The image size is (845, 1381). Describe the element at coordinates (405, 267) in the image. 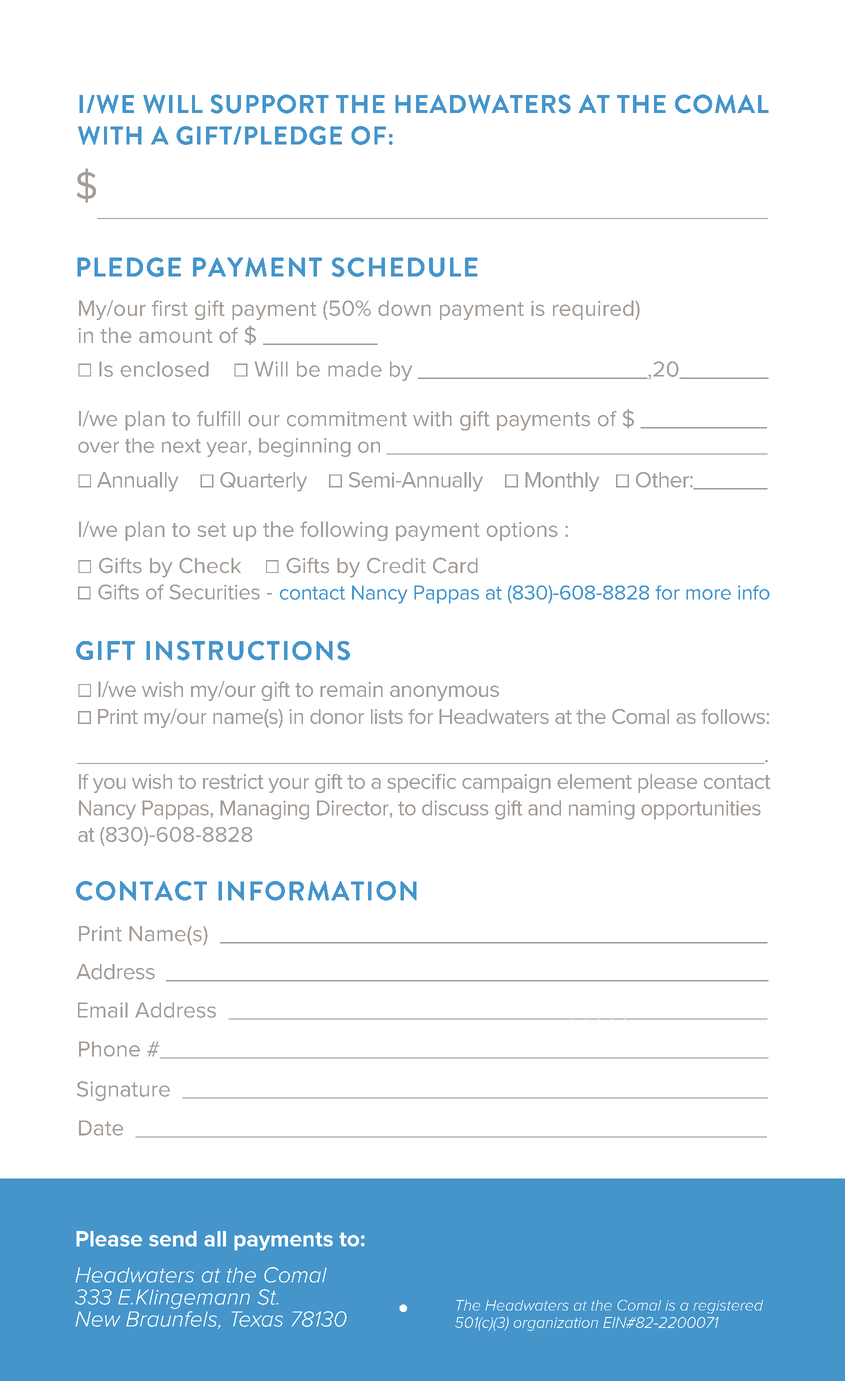

I see `SCHEDULE` at that location.
